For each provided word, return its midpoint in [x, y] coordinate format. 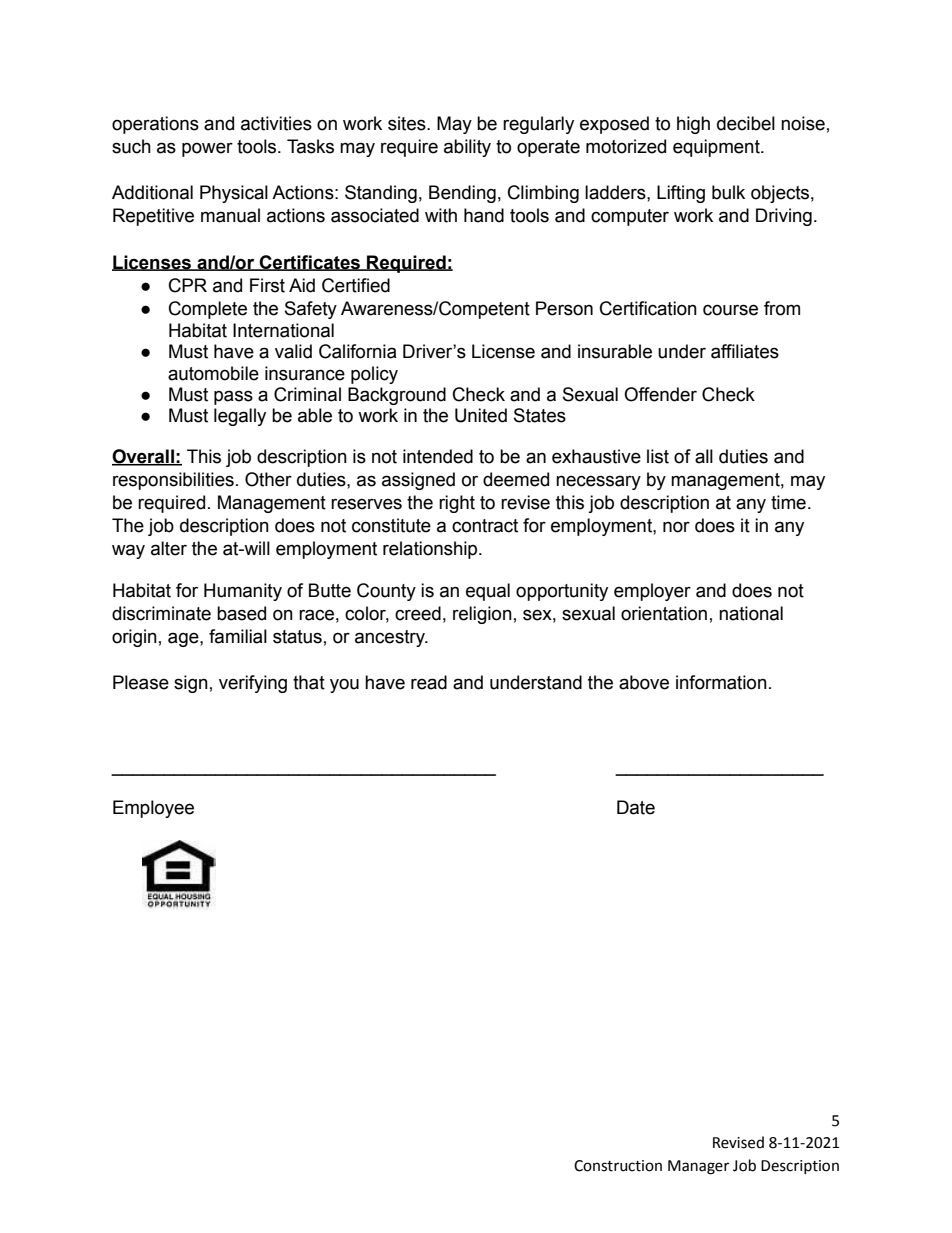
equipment [717, 148]
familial [238, 636]
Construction [618, 1166]
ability [467, 148]
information [721, 682]
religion [482, 615]
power [207, 149]
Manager [698, 1167]
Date [636, 807]
